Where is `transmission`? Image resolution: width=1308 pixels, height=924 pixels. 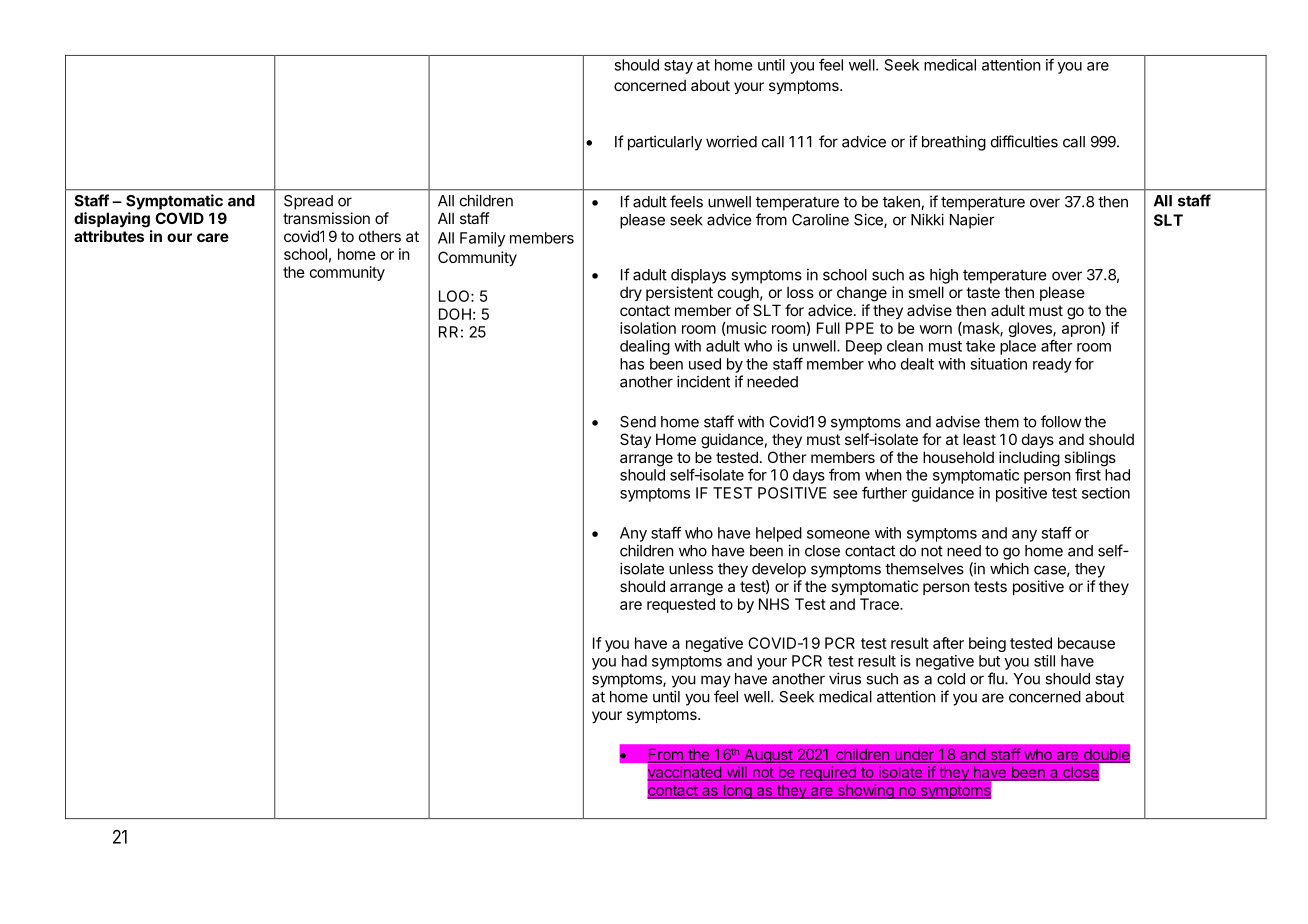
transmission is located at coordinates (326, 218).
